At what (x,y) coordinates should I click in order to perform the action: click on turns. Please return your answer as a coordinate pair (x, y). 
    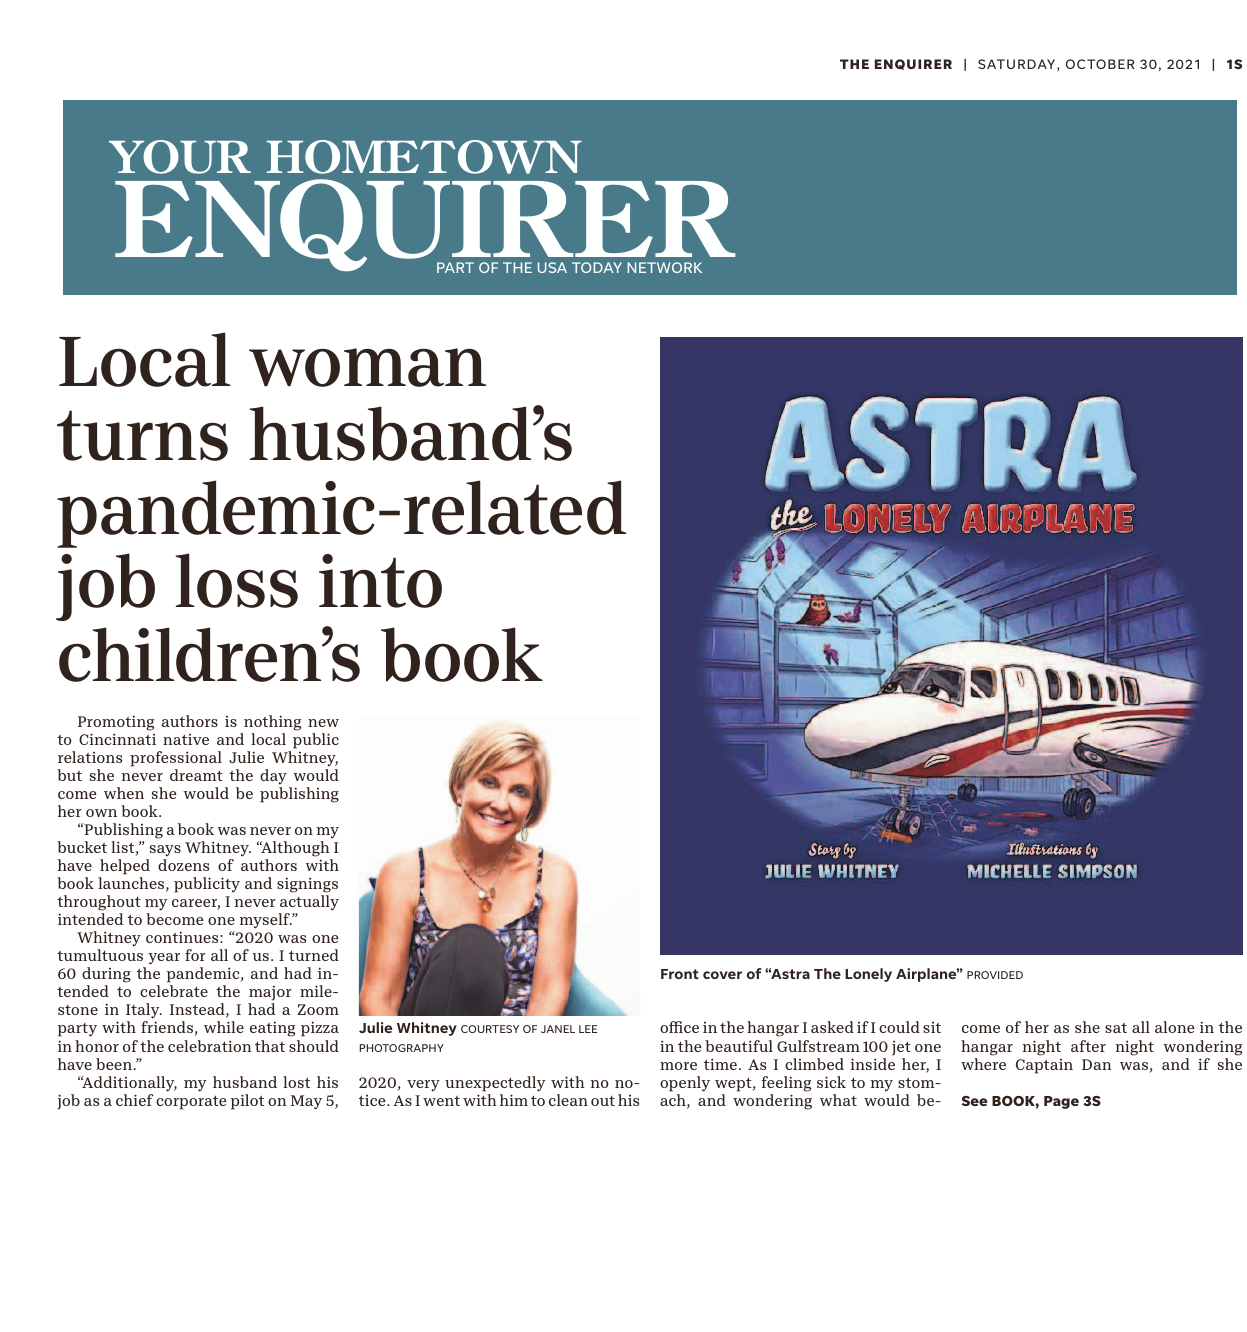
    Looking at the image, I should click on (142, 435).
